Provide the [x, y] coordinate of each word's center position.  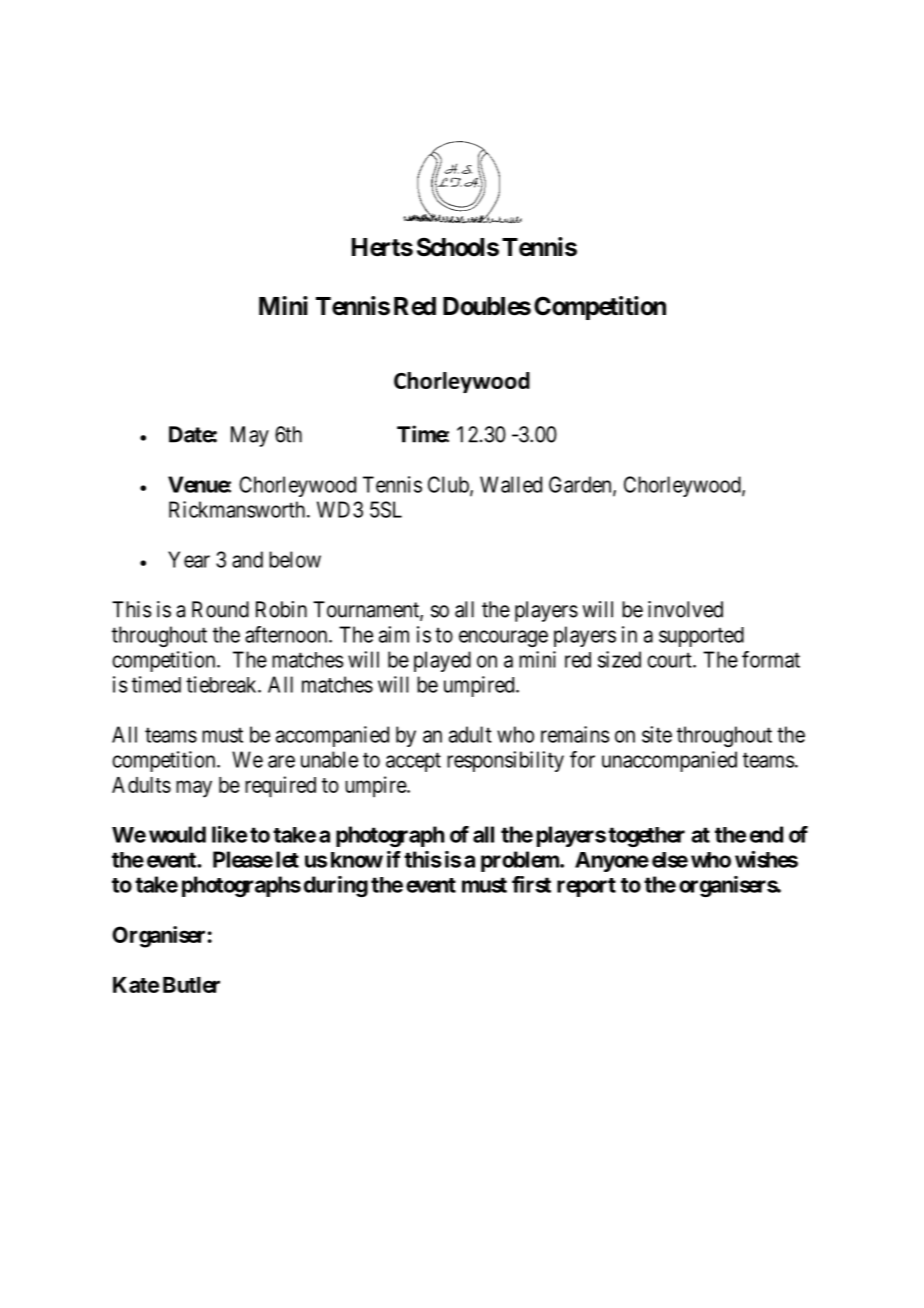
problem [521, 861]
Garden [581, 485]
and [247, 559]
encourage [503, 638]
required [280, 787]
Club [449, 485]
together [646, 837]
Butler [191, 985]
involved [685, 609]
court [670, 660]
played [442, 661]
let [287, 859]
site [657, 734]
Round [220, 609]
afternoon [287, 634]
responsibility [505, 761]
